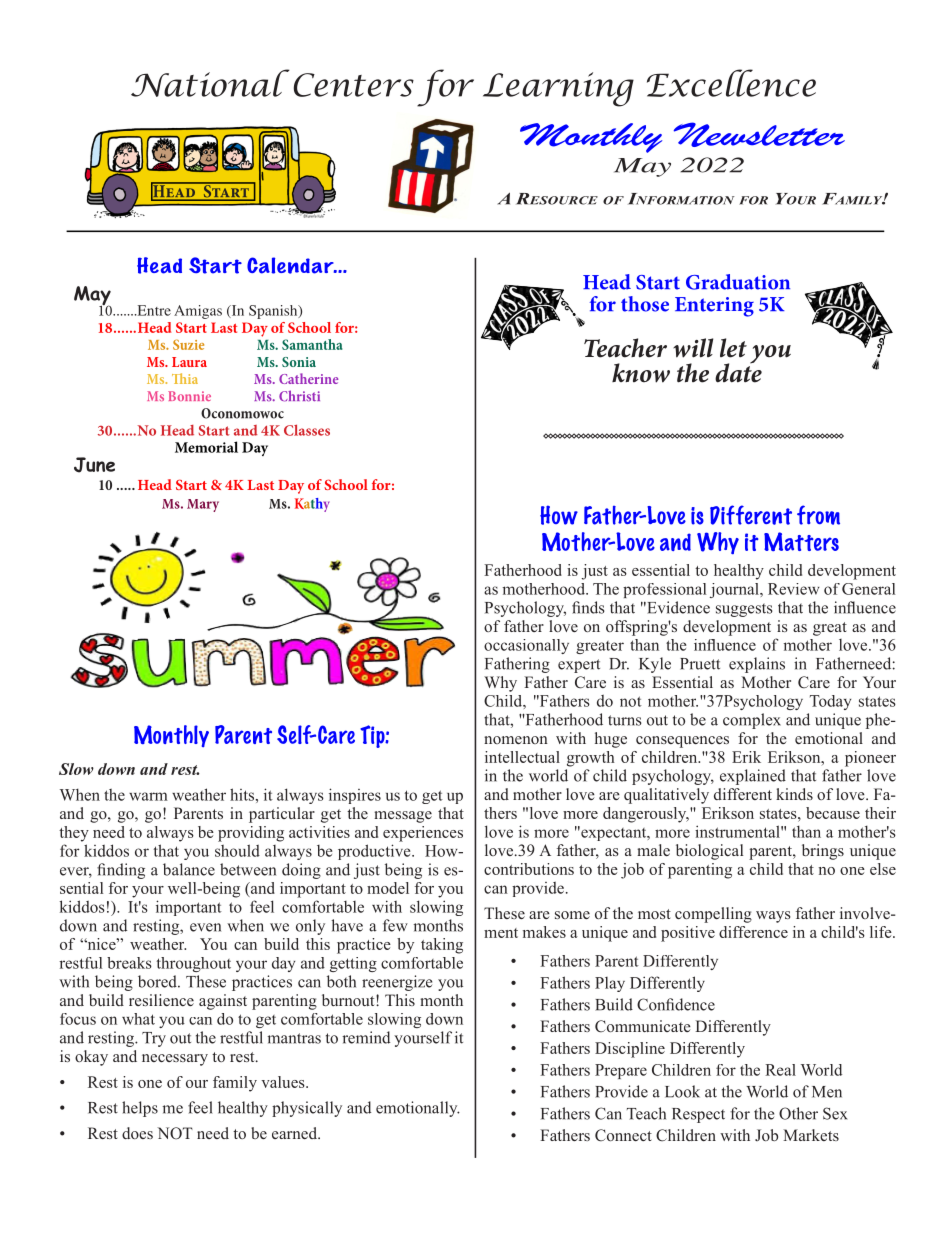 Image resolution: width=952 pixels, height=1233 pixels. Describe the element at coordinates (818, 515) in the screenshot. I see `from` at that location.
